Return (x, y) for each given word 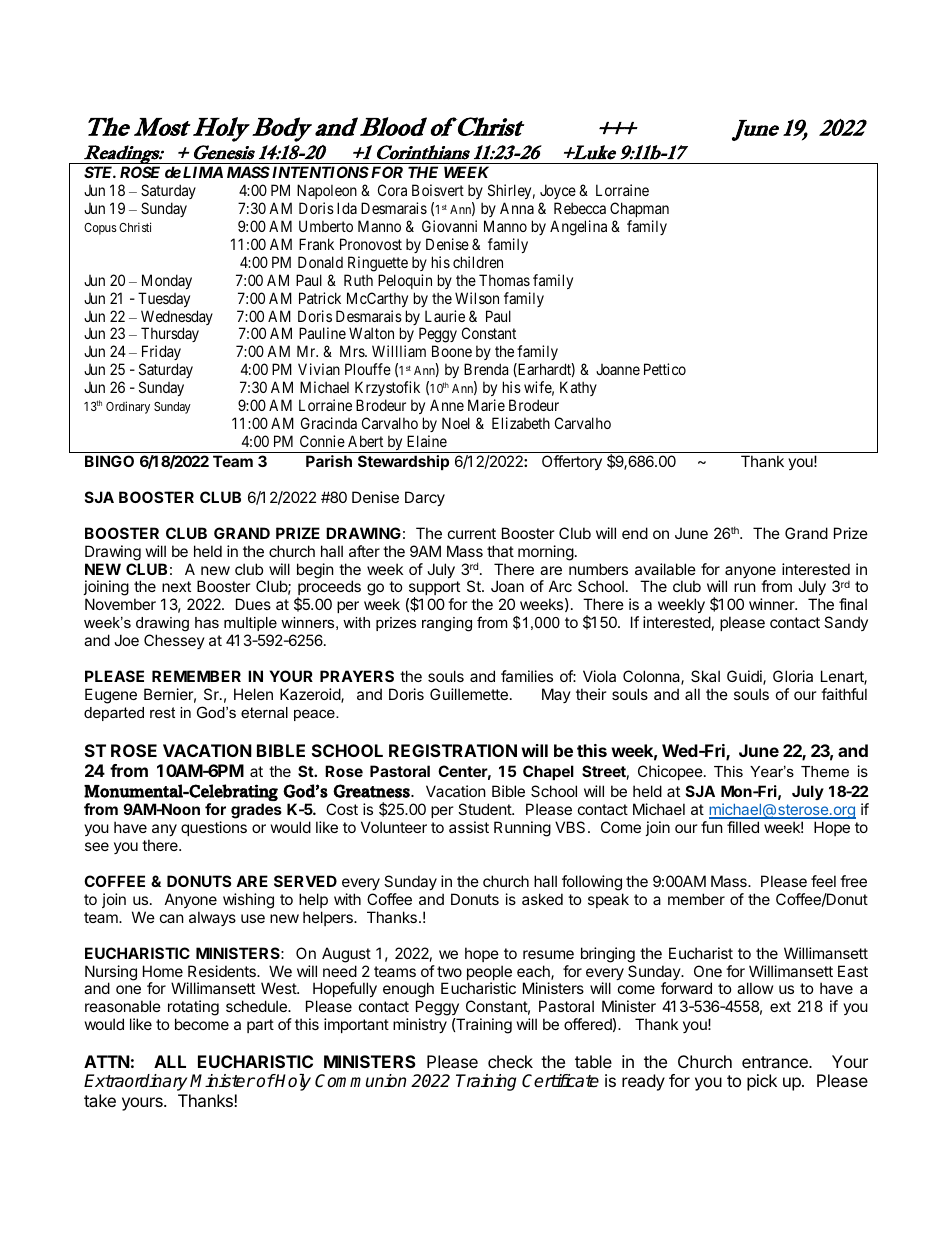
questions (214, 828)
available (665, 569)
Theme (825, 771)
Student (485, 809)
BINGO (109, 461)
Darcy (425, 498)
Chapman (639, 211)
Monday (167, 281)
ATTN (107, 1061)
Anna (517, 208)
